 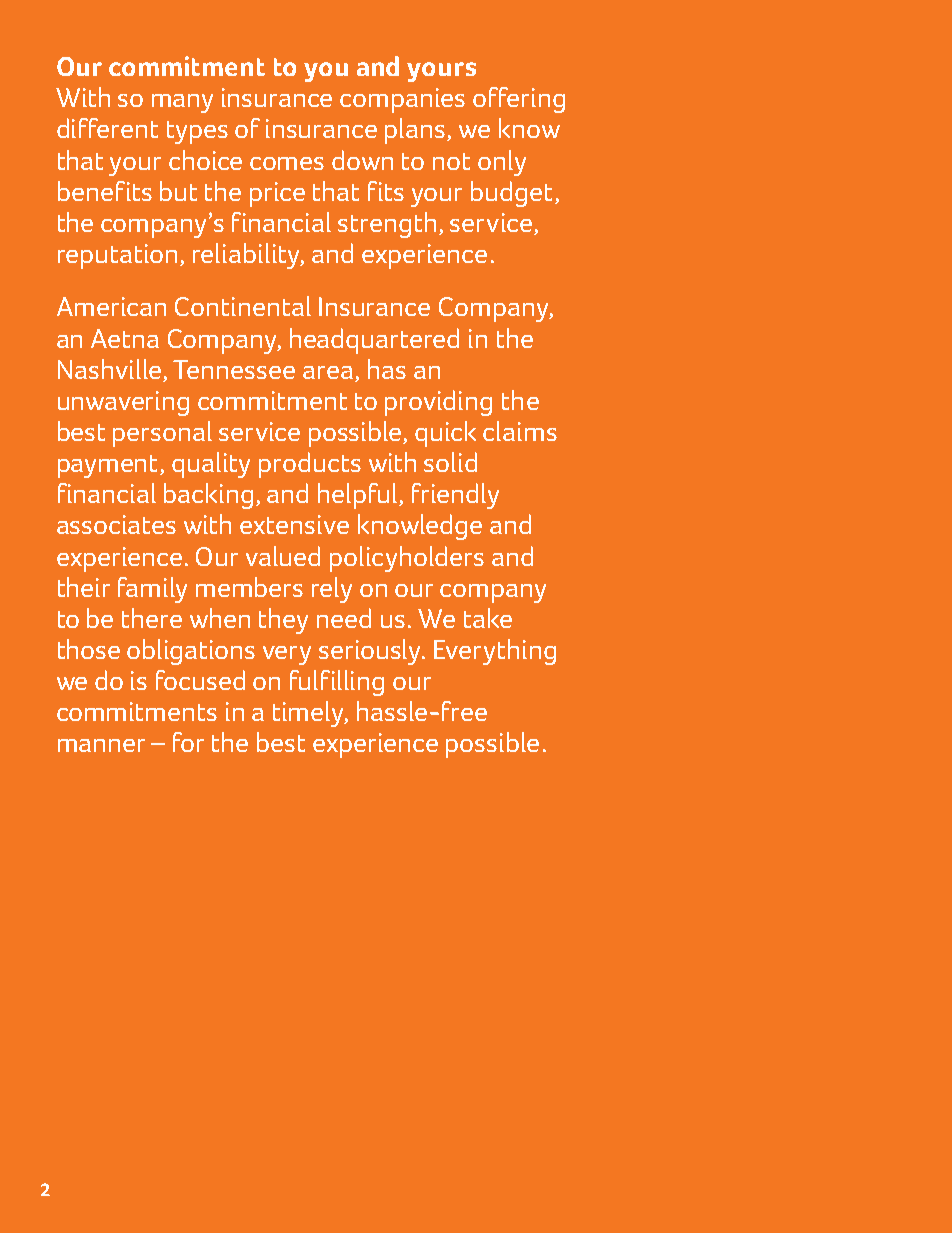 I want to click on take, so click(x=488, y=618).
